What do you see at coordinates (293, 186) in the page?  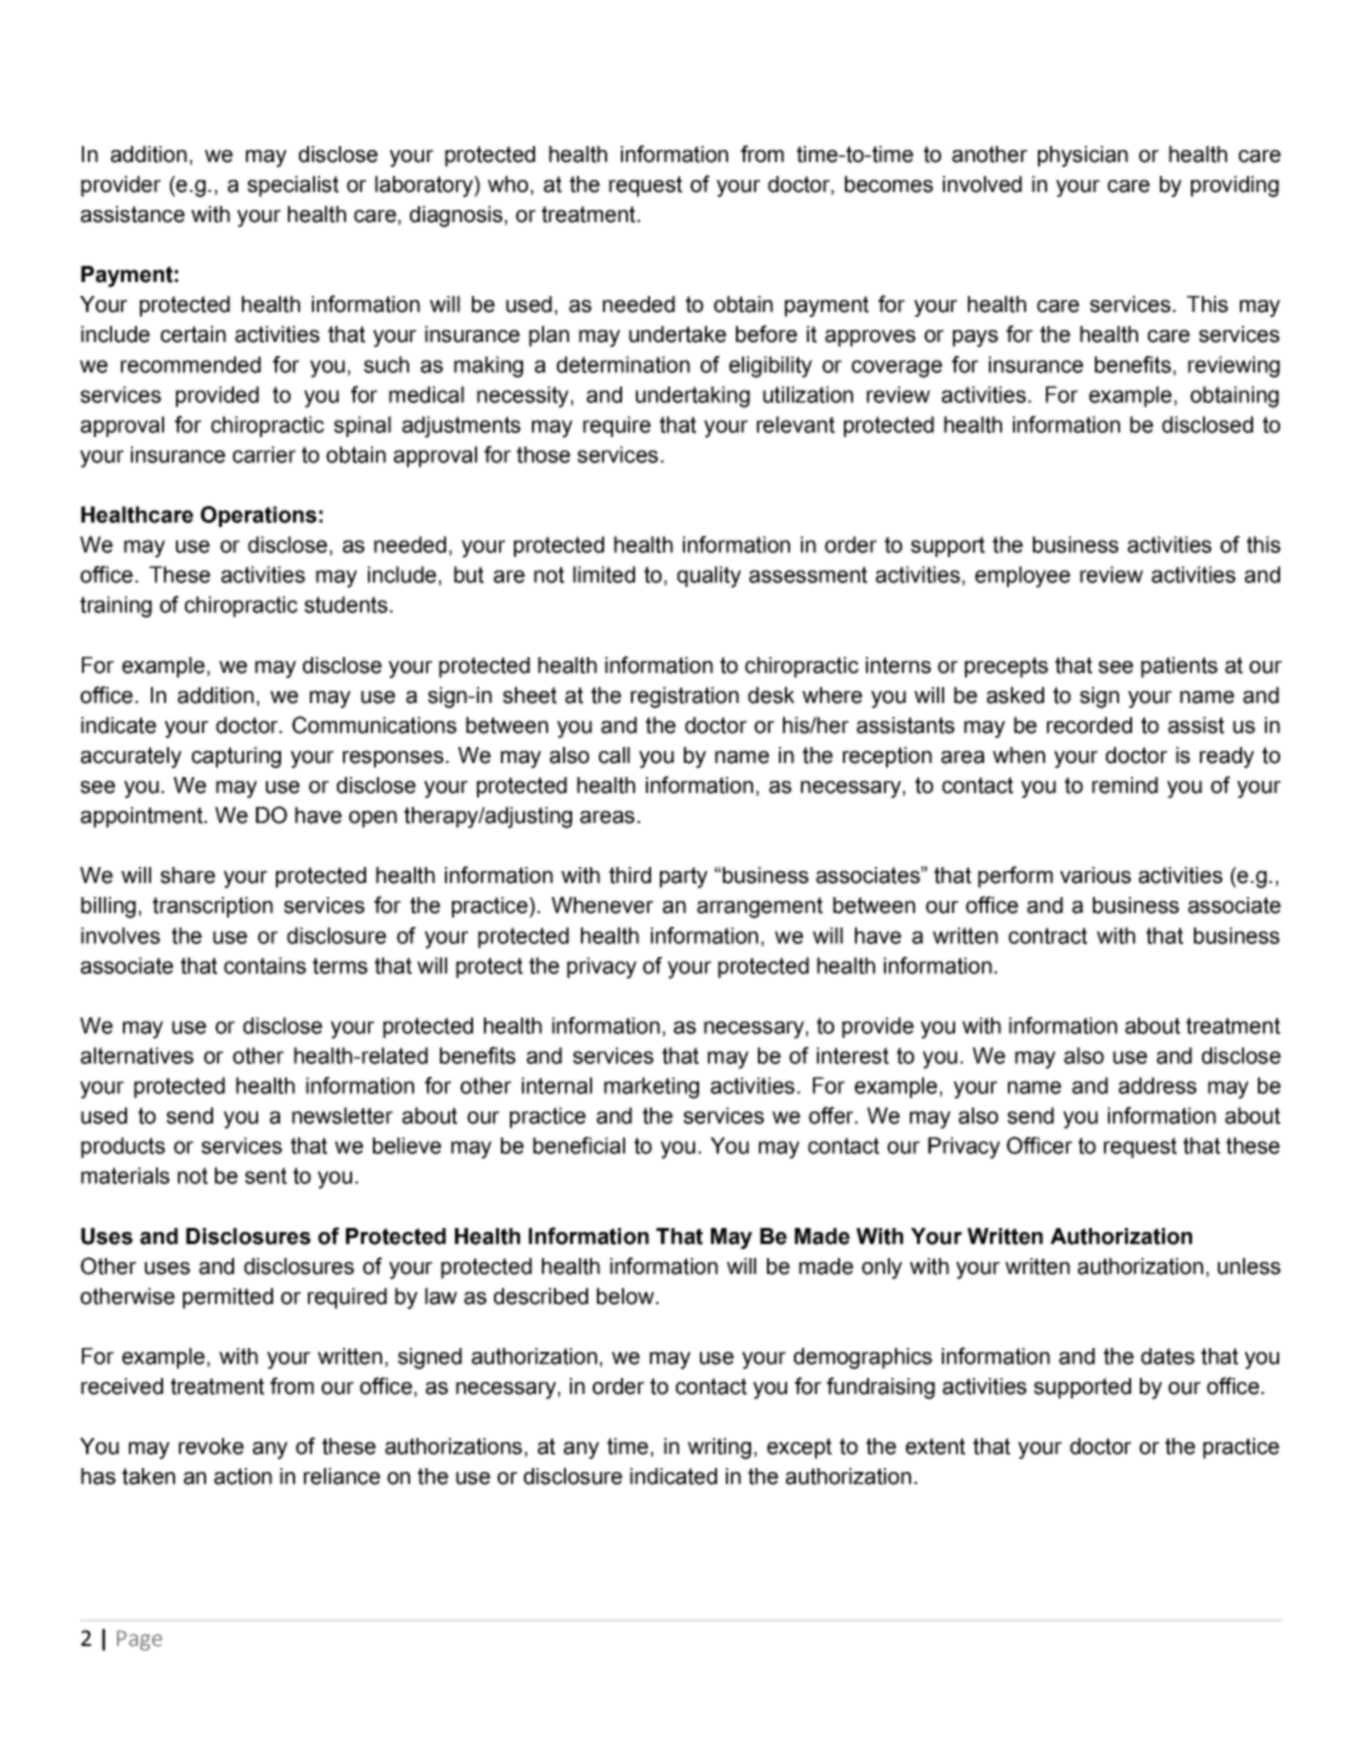 I see `specialist` at bounding box center [293, 186].
